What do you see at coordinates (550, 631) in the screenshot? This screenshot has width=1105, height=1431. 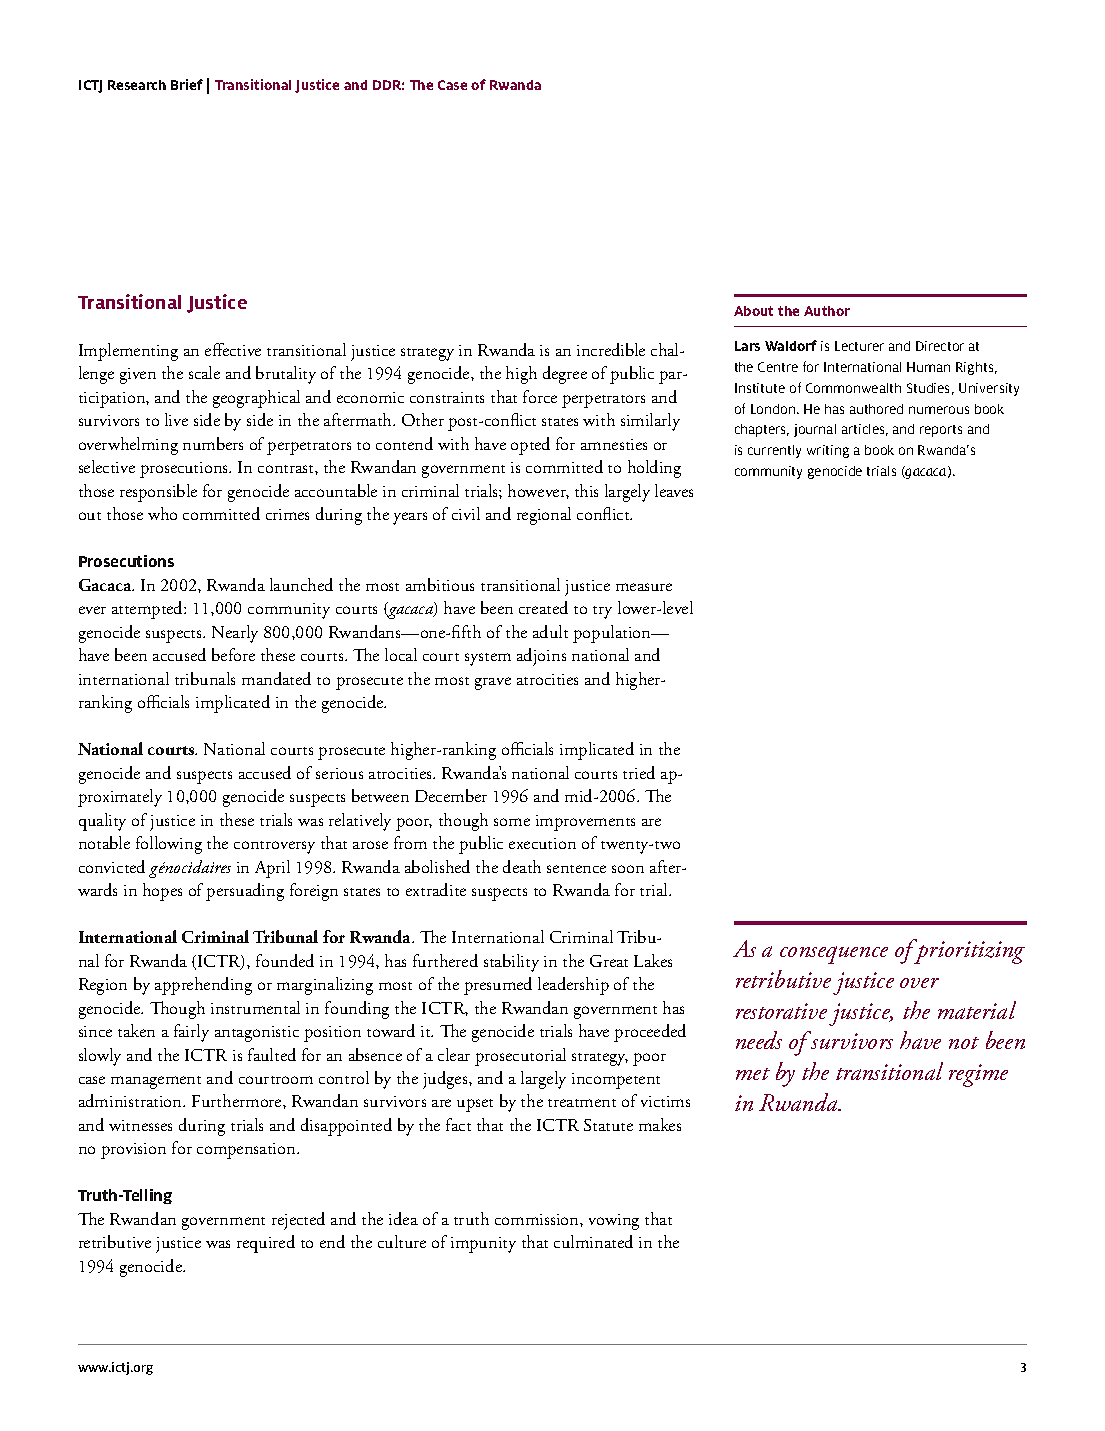 I see `adult` at bounding box center [550, 631].
